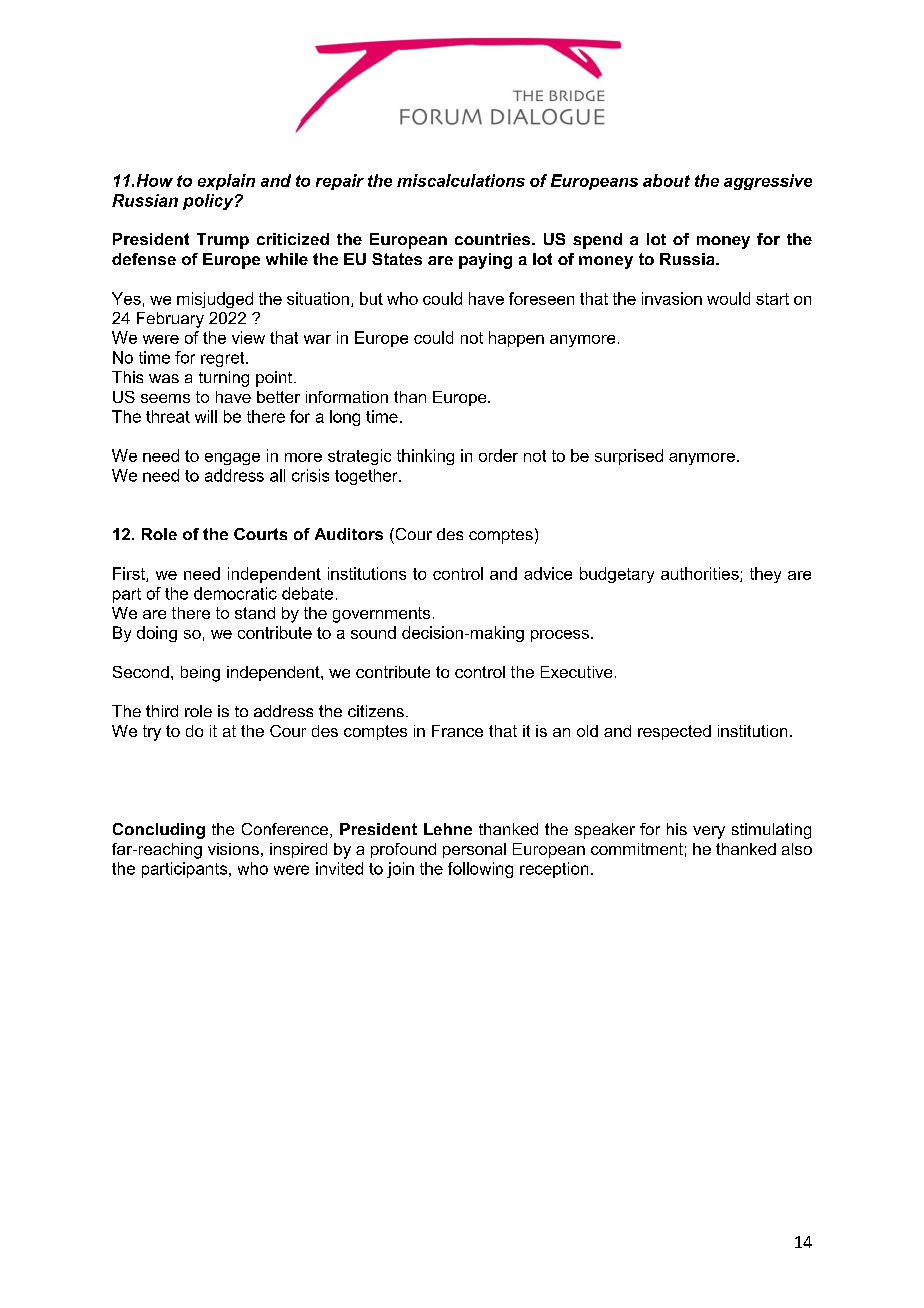 The width and height of the screenshot is (924, 1308). What do you see at coordinates (474, 850) in the screenshot?
I see `personal` at bounding box center [474, 850].
